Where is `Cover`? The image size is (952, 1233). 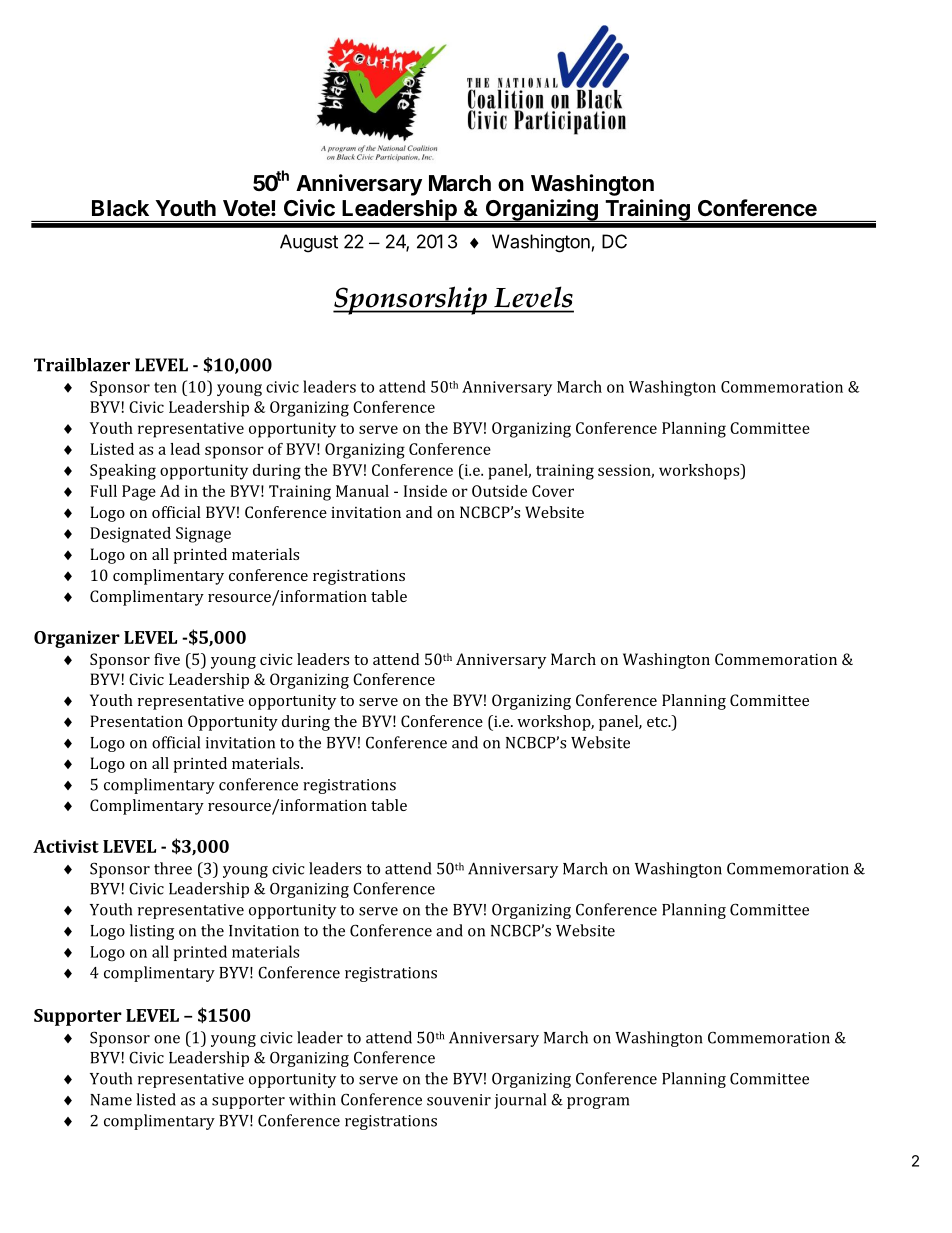
Cover is located at coordinates (553, 491).
